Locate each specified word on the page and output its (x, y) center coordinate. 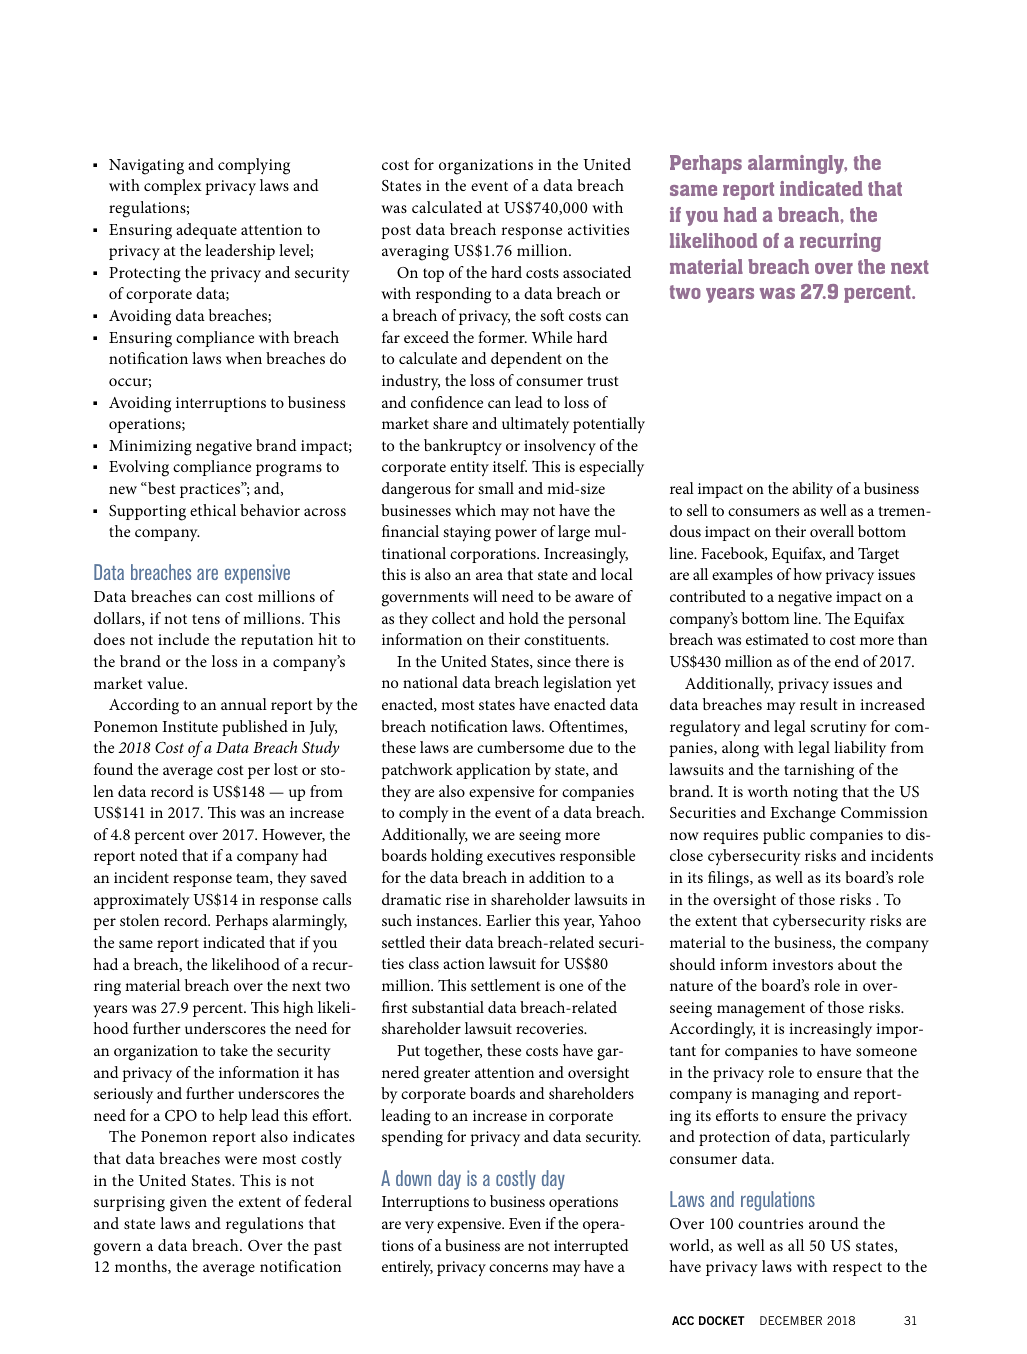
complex (173, 187)
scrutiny (838, 729)
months (142, 1267)
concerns (518, 1268)
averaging (415, 253)
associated (597, 272)
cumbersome (520, 747)
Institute (190, 726)
